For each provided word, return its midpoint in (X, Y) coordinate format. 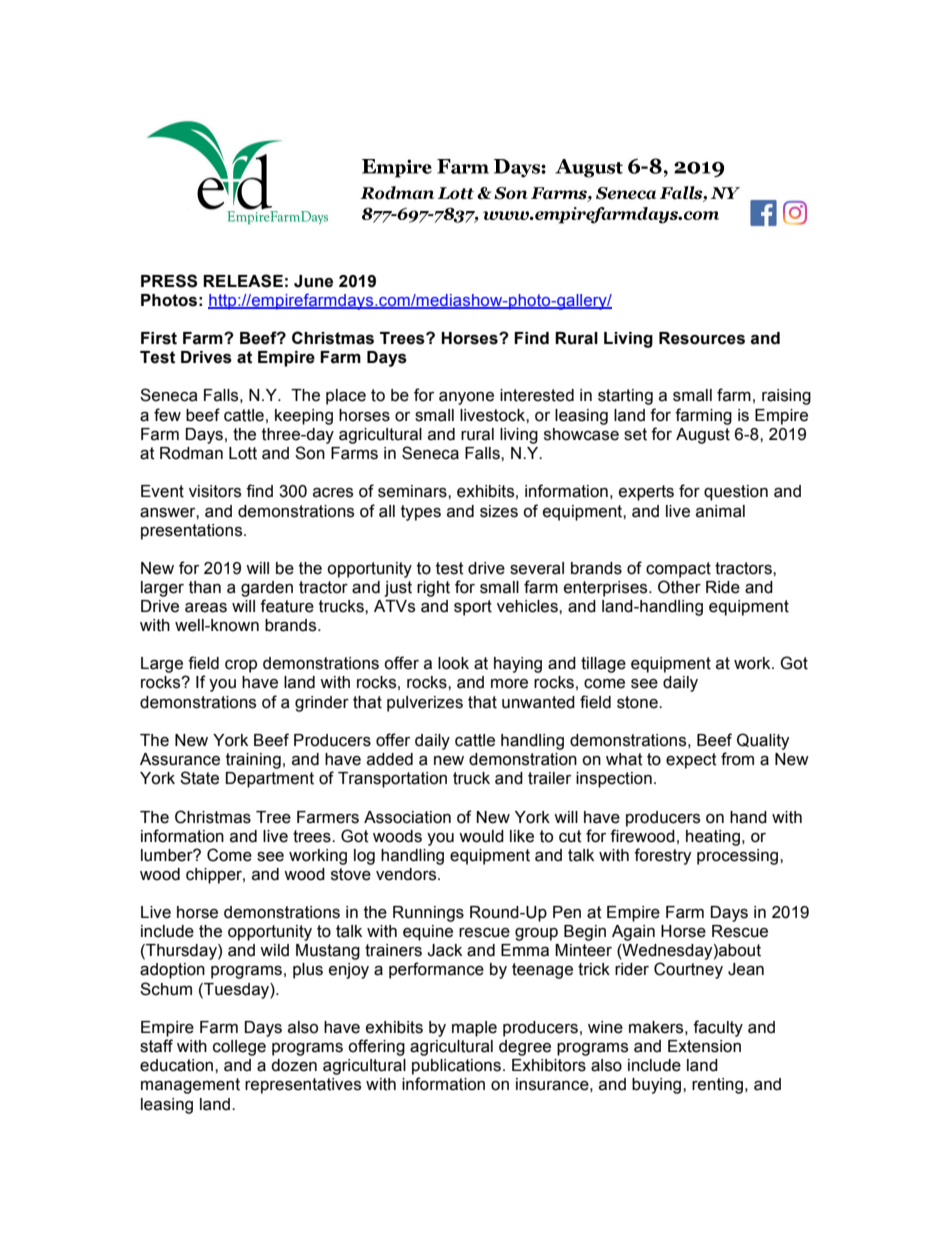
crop (241, 666)
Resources (702, 338)
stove (351, 874)
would (481, 836)
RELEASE (243, 281)
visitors (215, 491)
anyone (466, 398)
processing (739, 857)
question (736, 493)
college (239, 1048)
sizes (499, 511)
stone (638, 702)
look (453, 663)
